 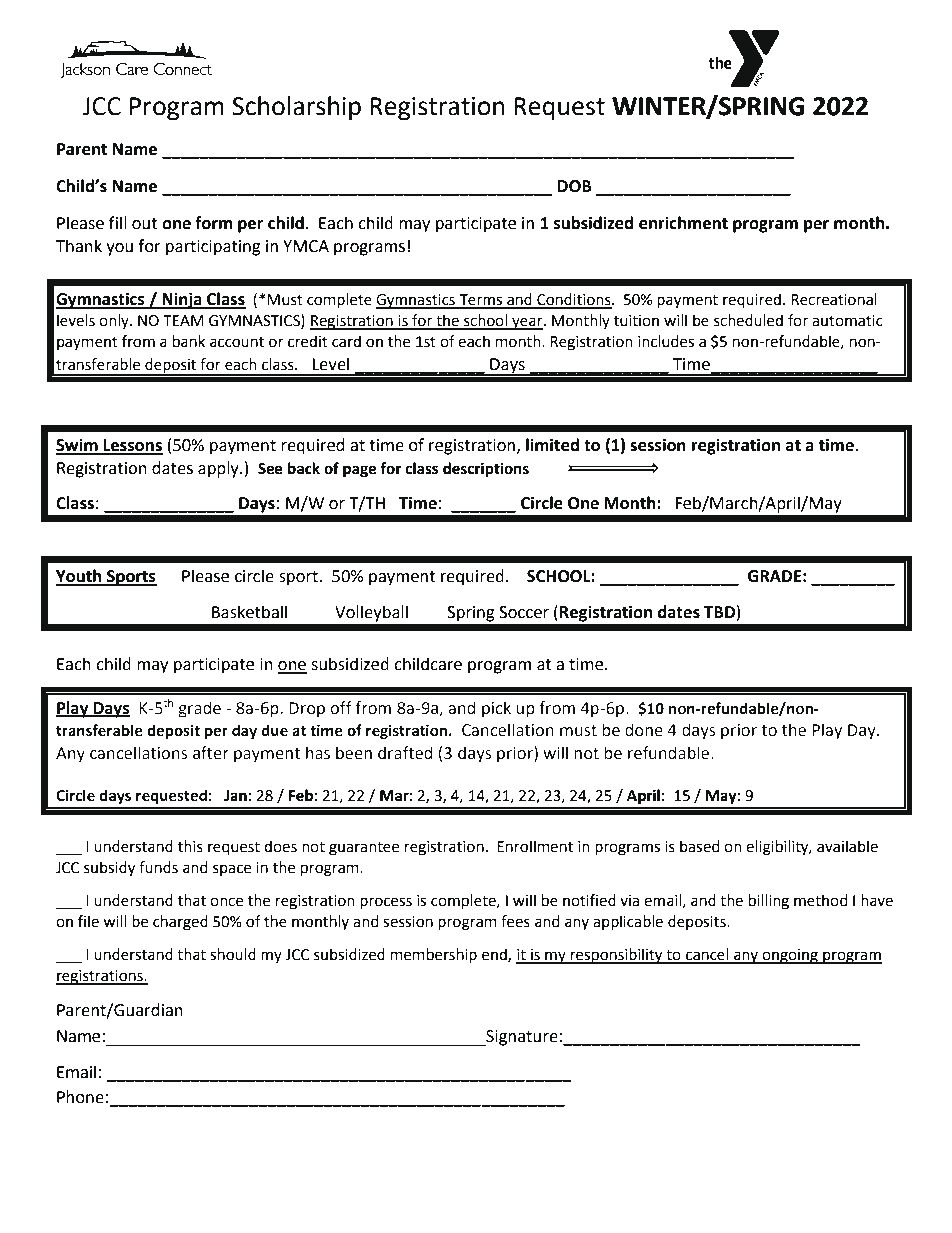 What do you see at coordinates (847, 846) in the screenshot?
I see `available` at bounding box center [847, 846].
